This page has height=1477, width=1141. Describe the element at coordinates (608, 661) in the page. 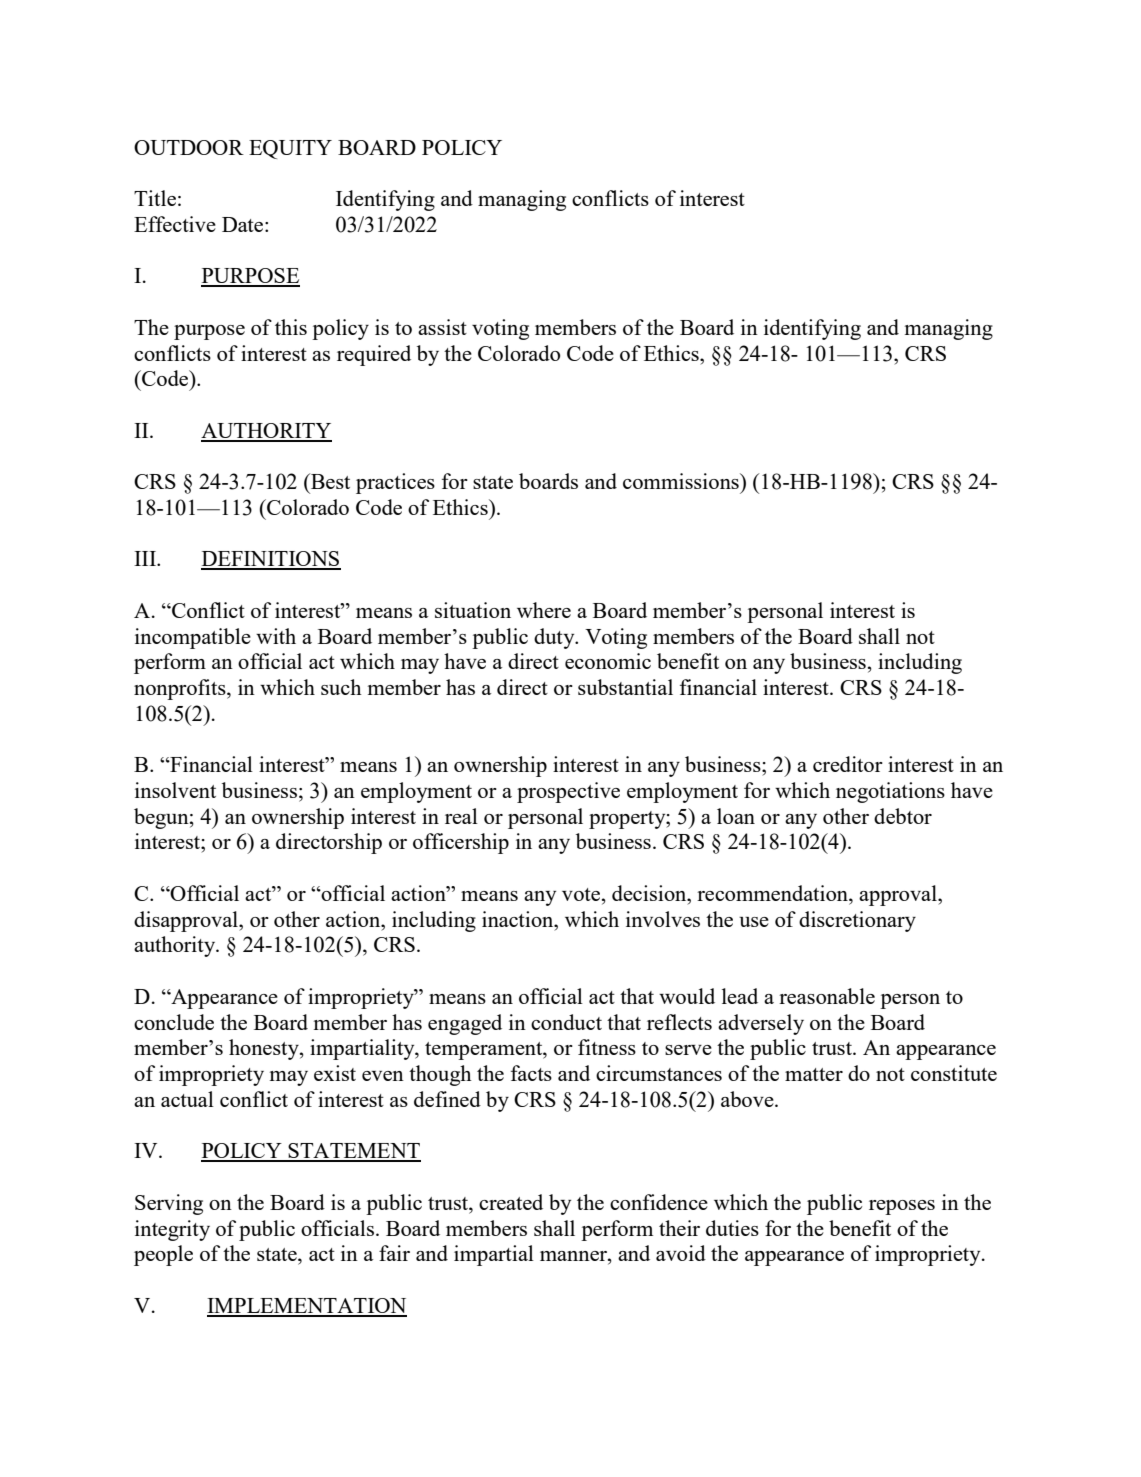

I see `economic` at that location.
